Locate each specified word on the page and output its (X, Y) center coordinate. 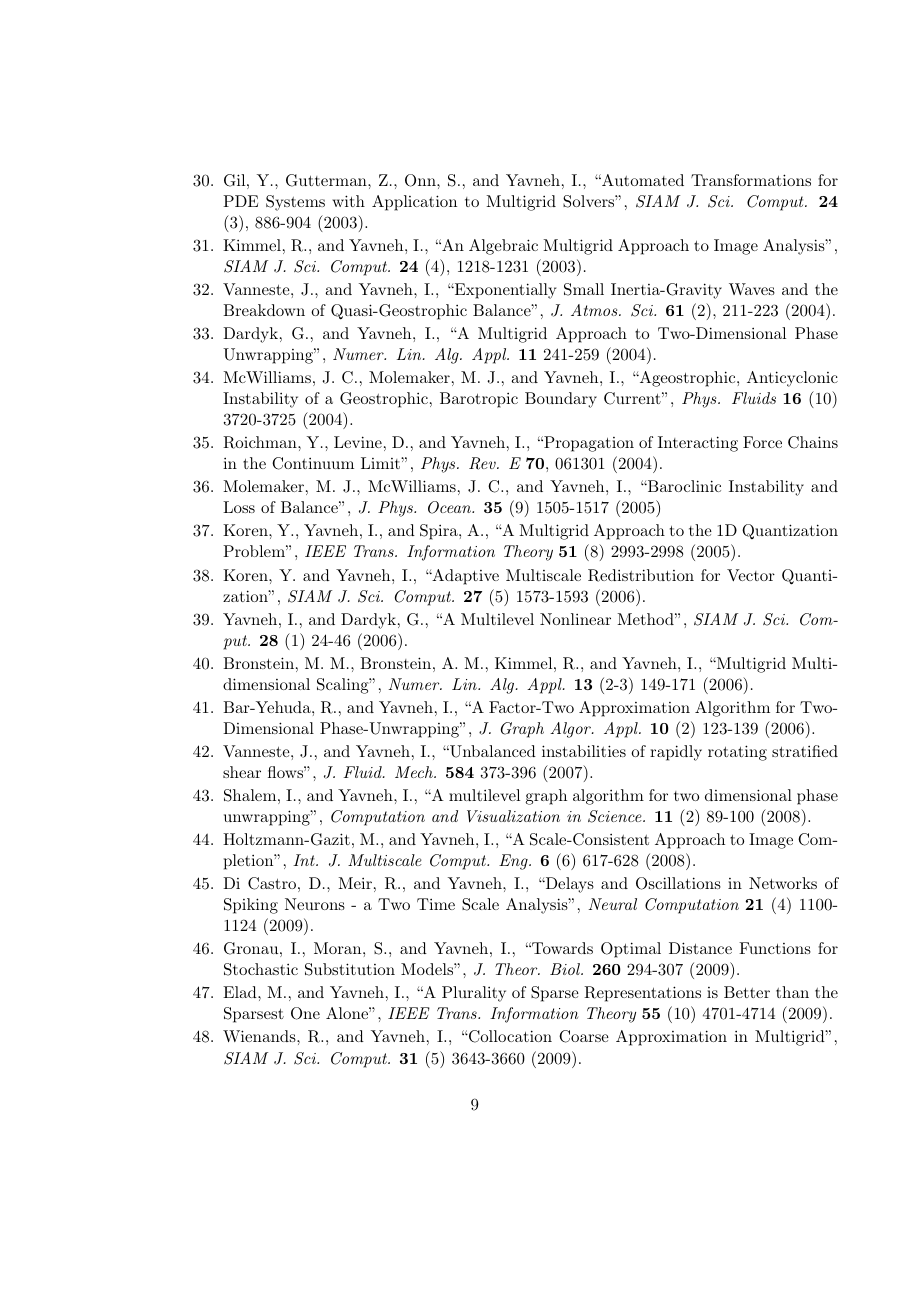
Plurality (474, 994)
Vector (751, 575)
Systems (295, 203)
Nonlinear (575, 619)
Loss (239, 507)
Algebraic (503, 247)
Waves (752, 289)
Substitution (350, 969)
